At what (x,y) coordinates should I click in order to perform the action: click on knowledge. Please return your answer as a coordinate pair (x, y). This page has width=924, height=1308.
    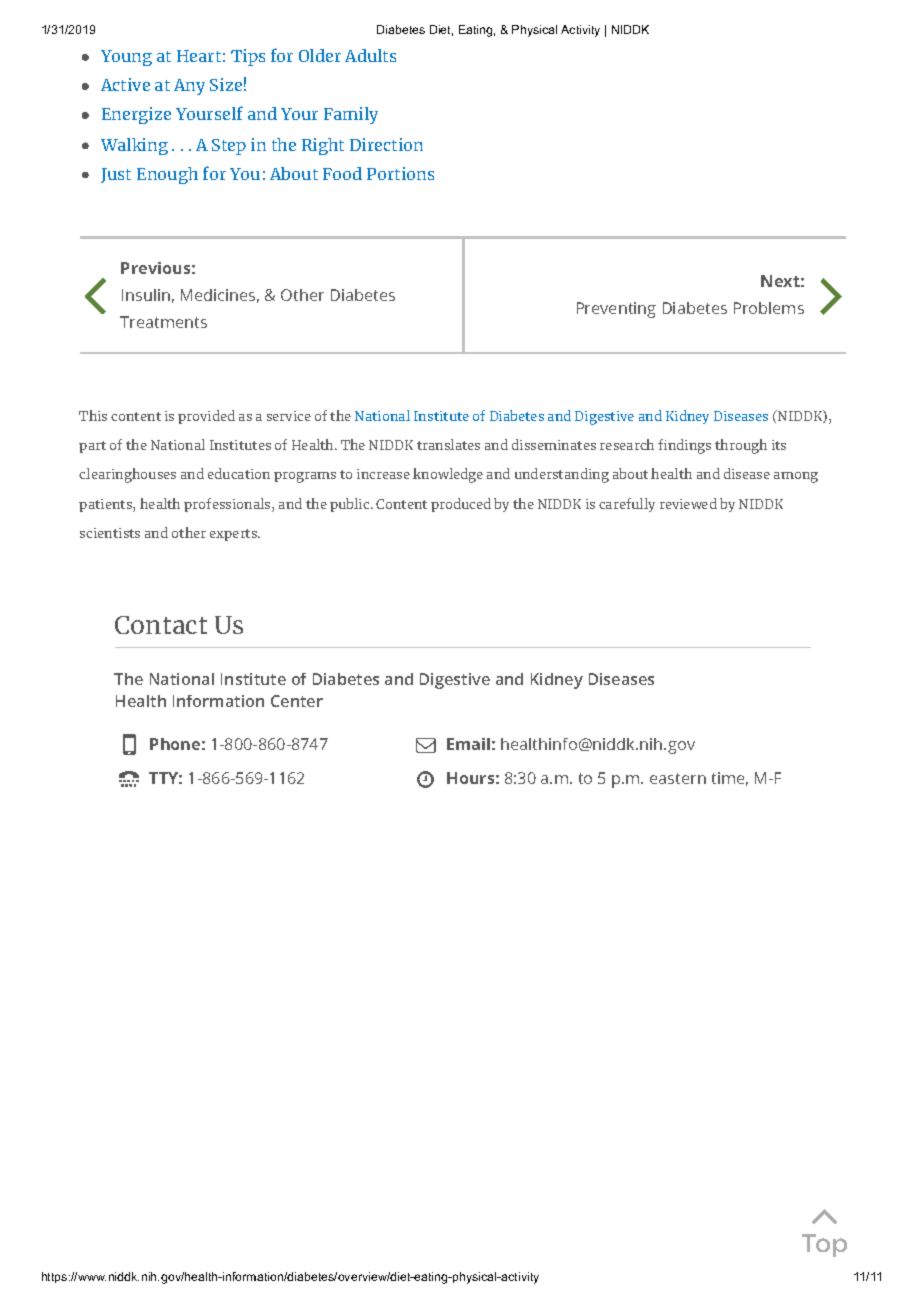
    Looking at the image, I should click on (448, 475).
